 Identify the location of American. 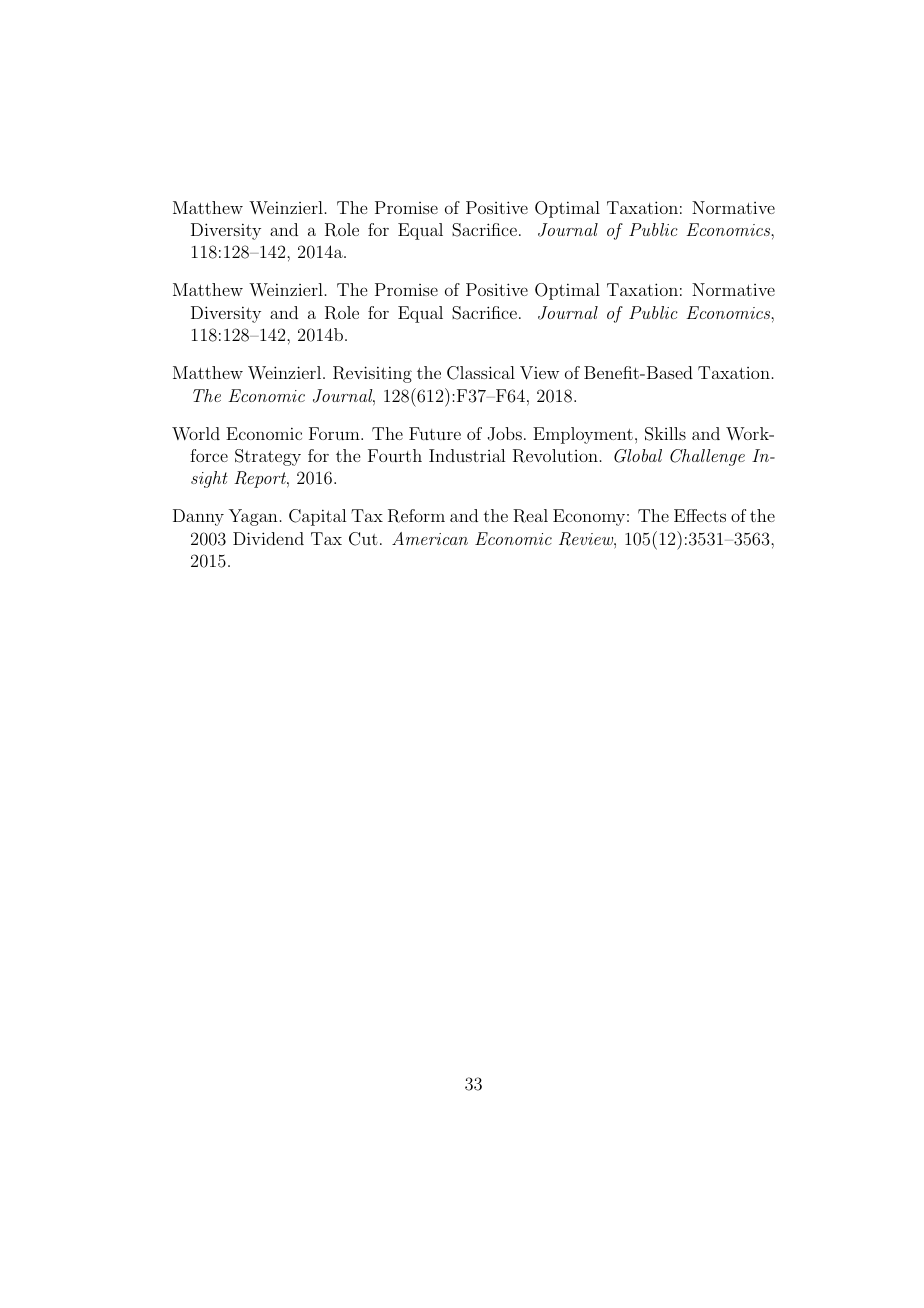
(430, 538).
